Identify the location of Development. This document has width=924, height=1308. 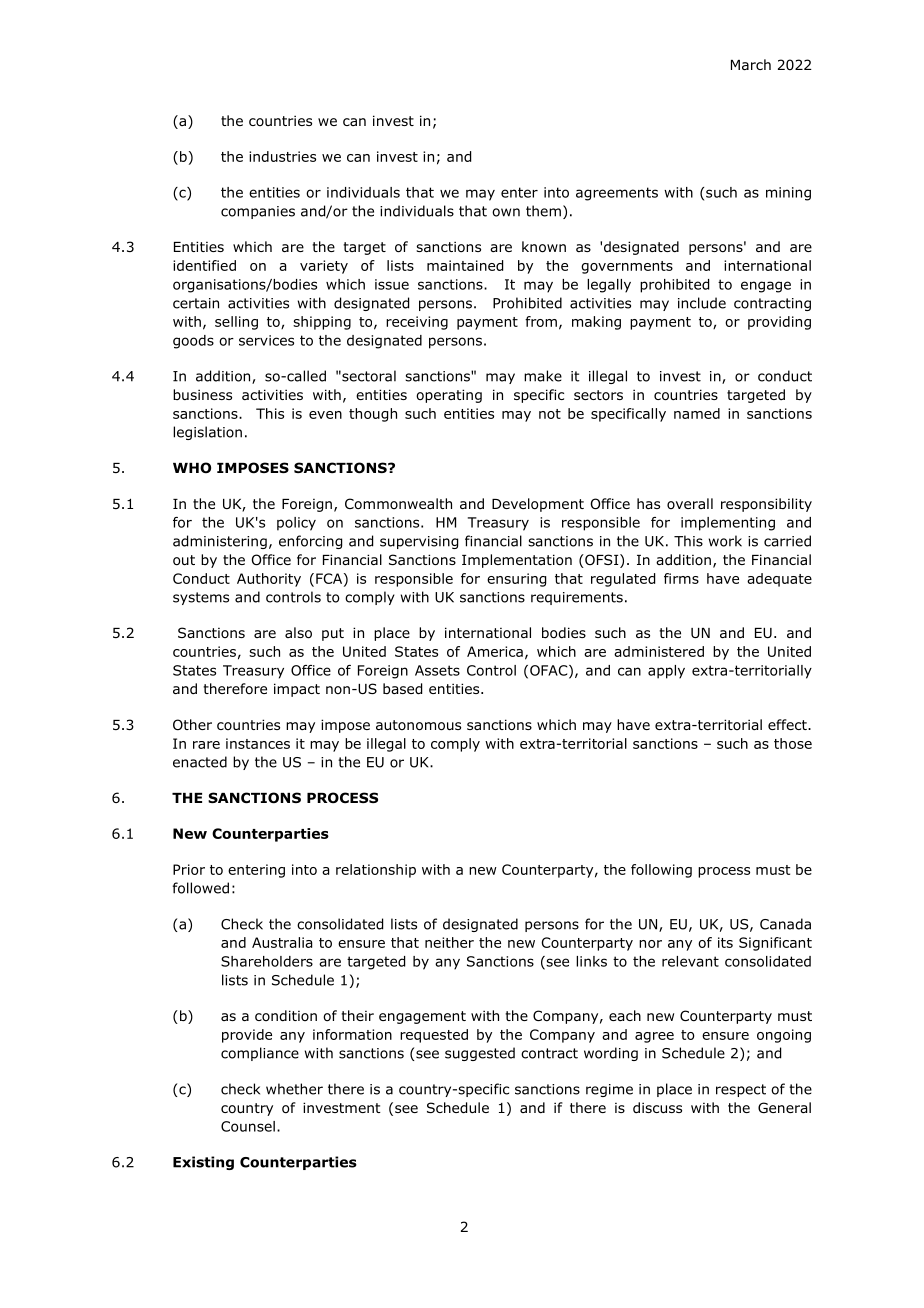
(538, 505).
